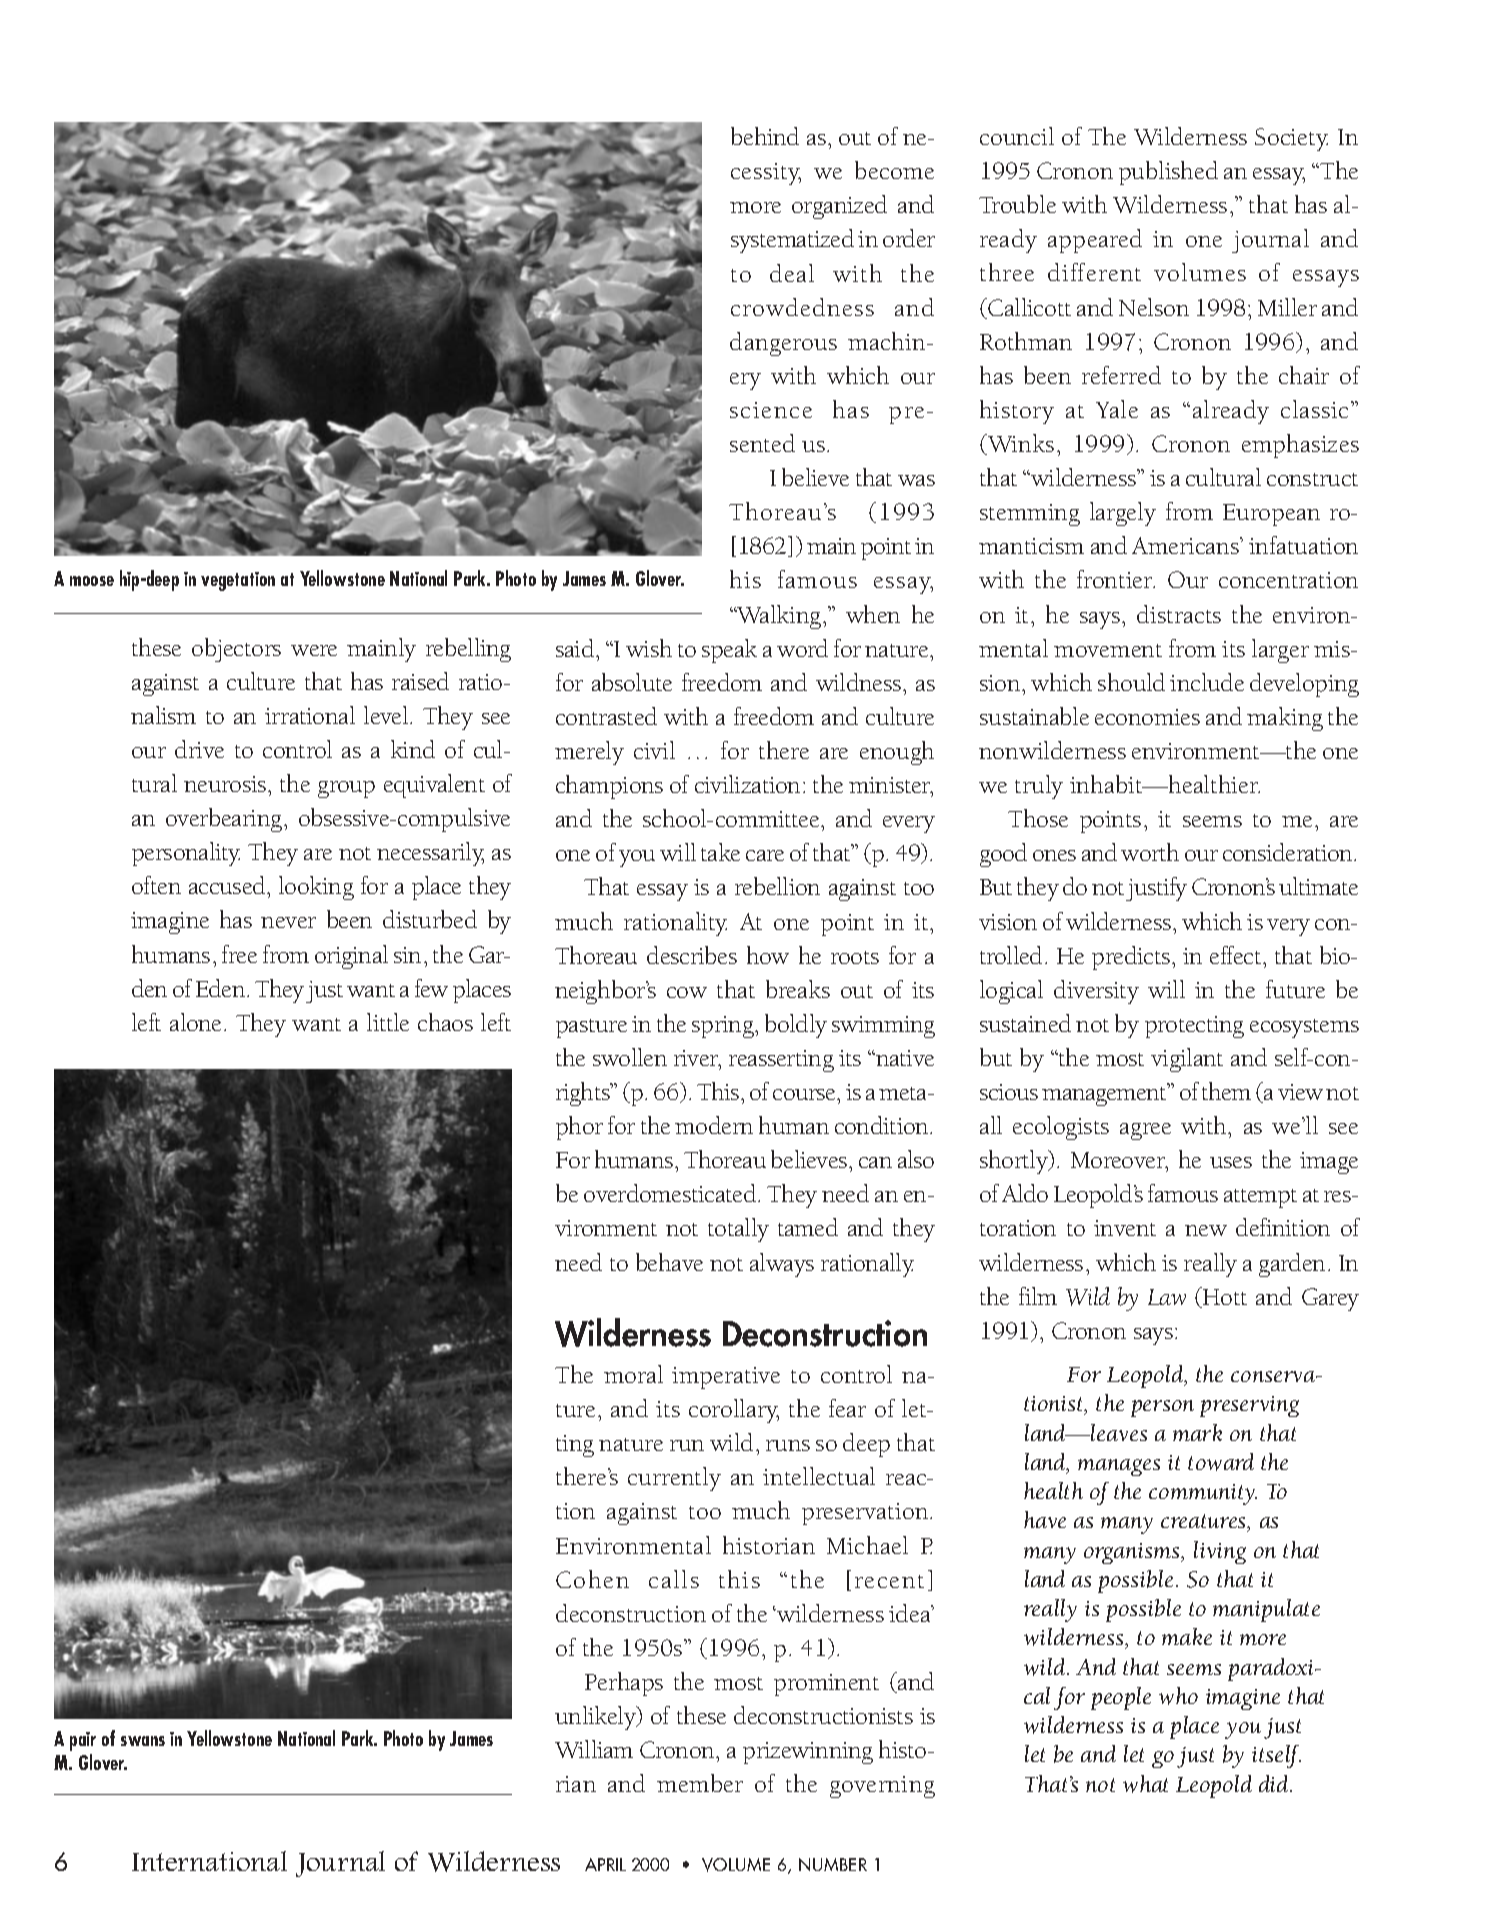 This screenshot has height=1930, width=1491. I want to click on corollary, so click(734, 1411).
